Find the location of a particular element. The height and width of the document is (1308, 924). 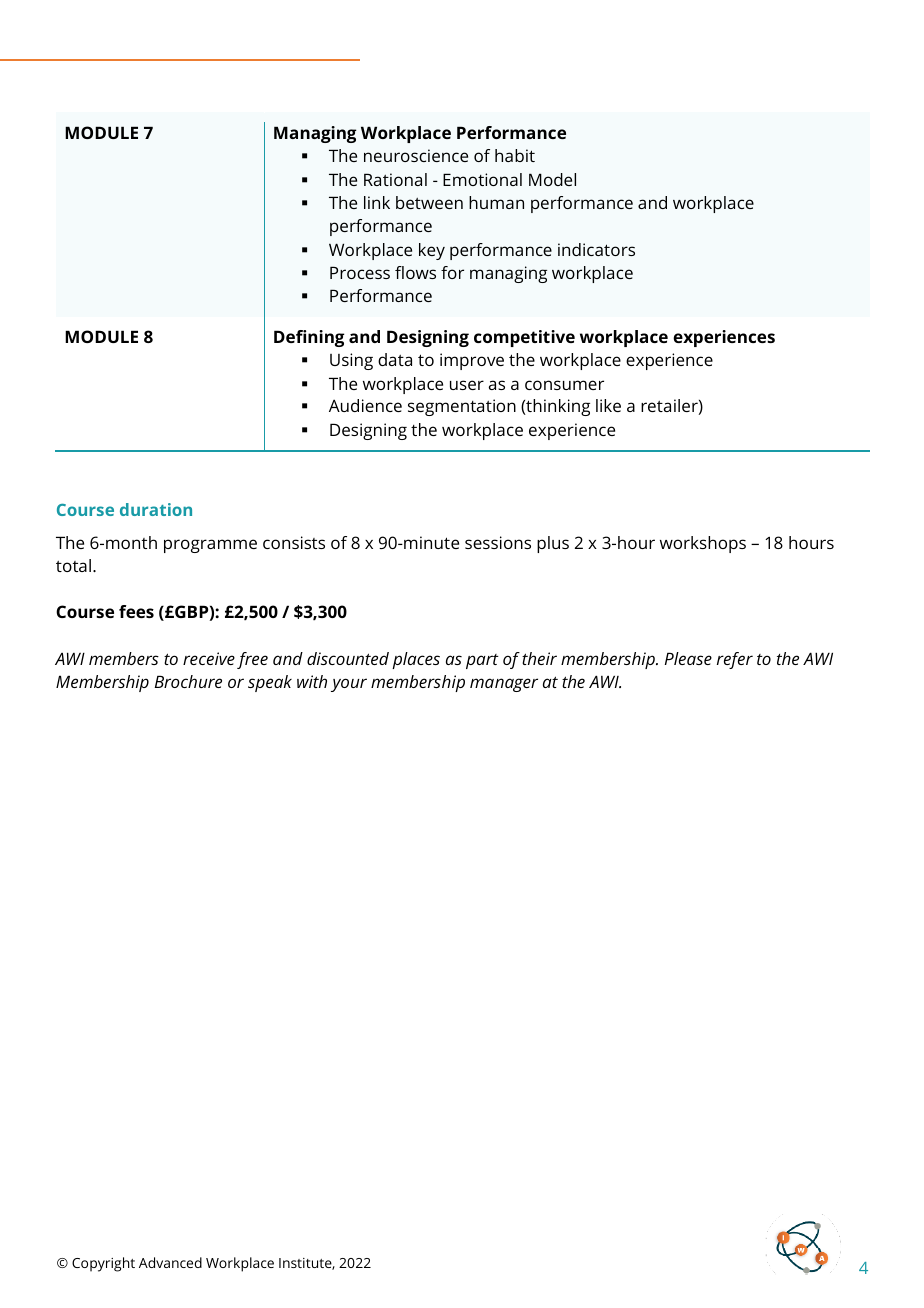

manager is located at coordinates (504, 685).
